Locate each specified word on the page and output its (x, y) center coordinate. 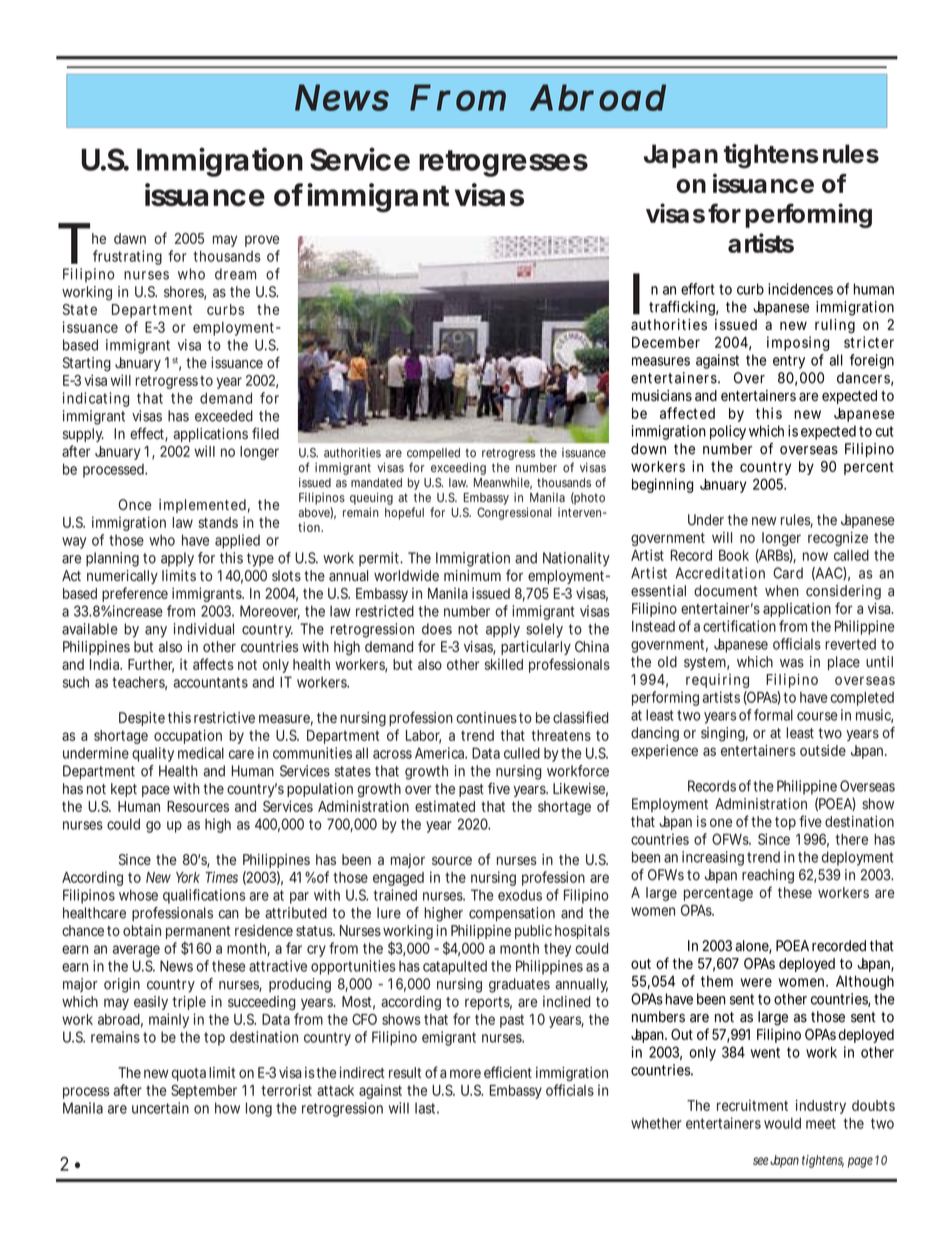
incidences (800, 289)
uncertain (160, 1108)
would (782, 1123)
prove (262, 241)
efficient (508, 1072)
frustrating (127, 257)
